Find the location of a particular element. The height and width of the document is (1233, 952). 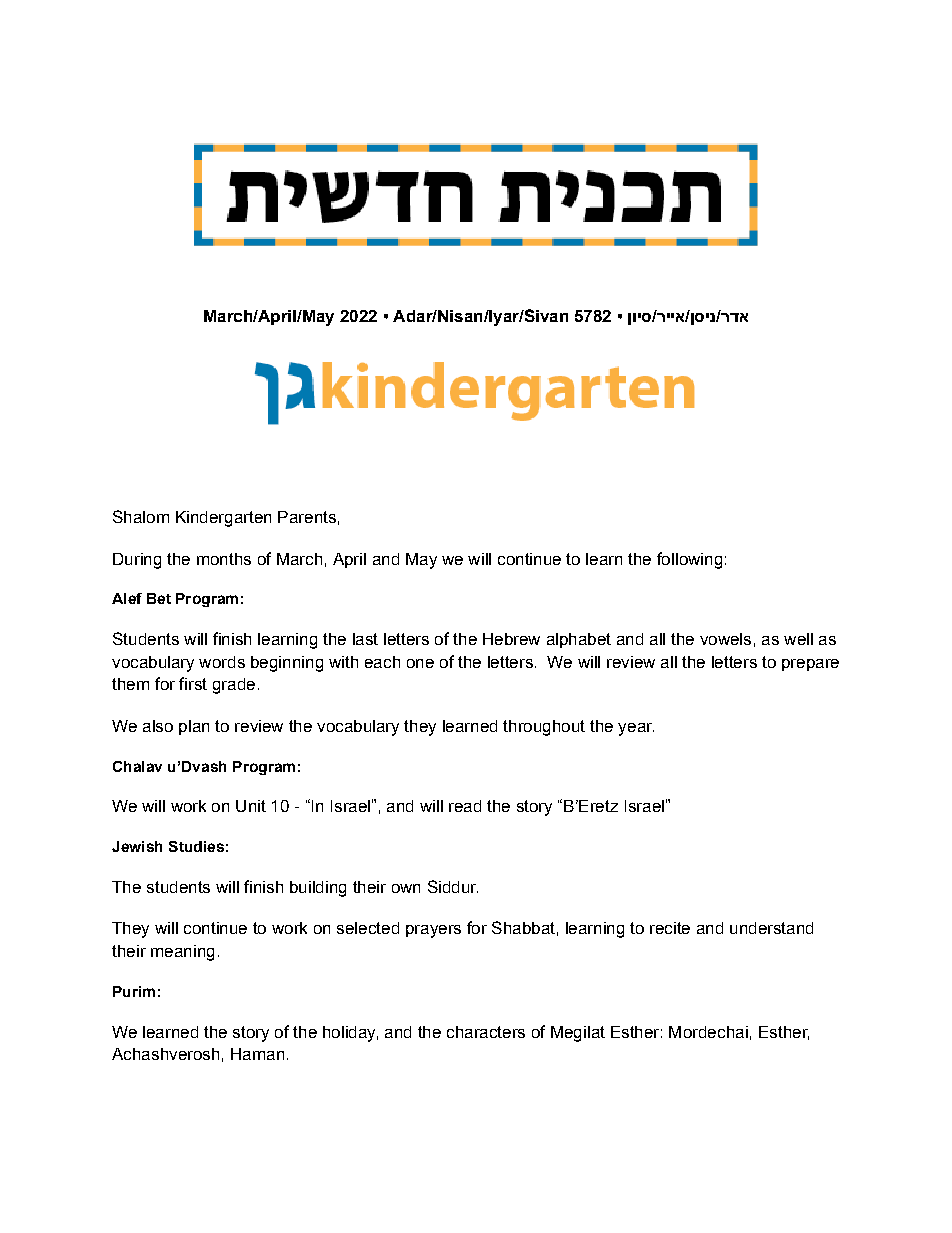

read is located at coordinates (465, 806).
